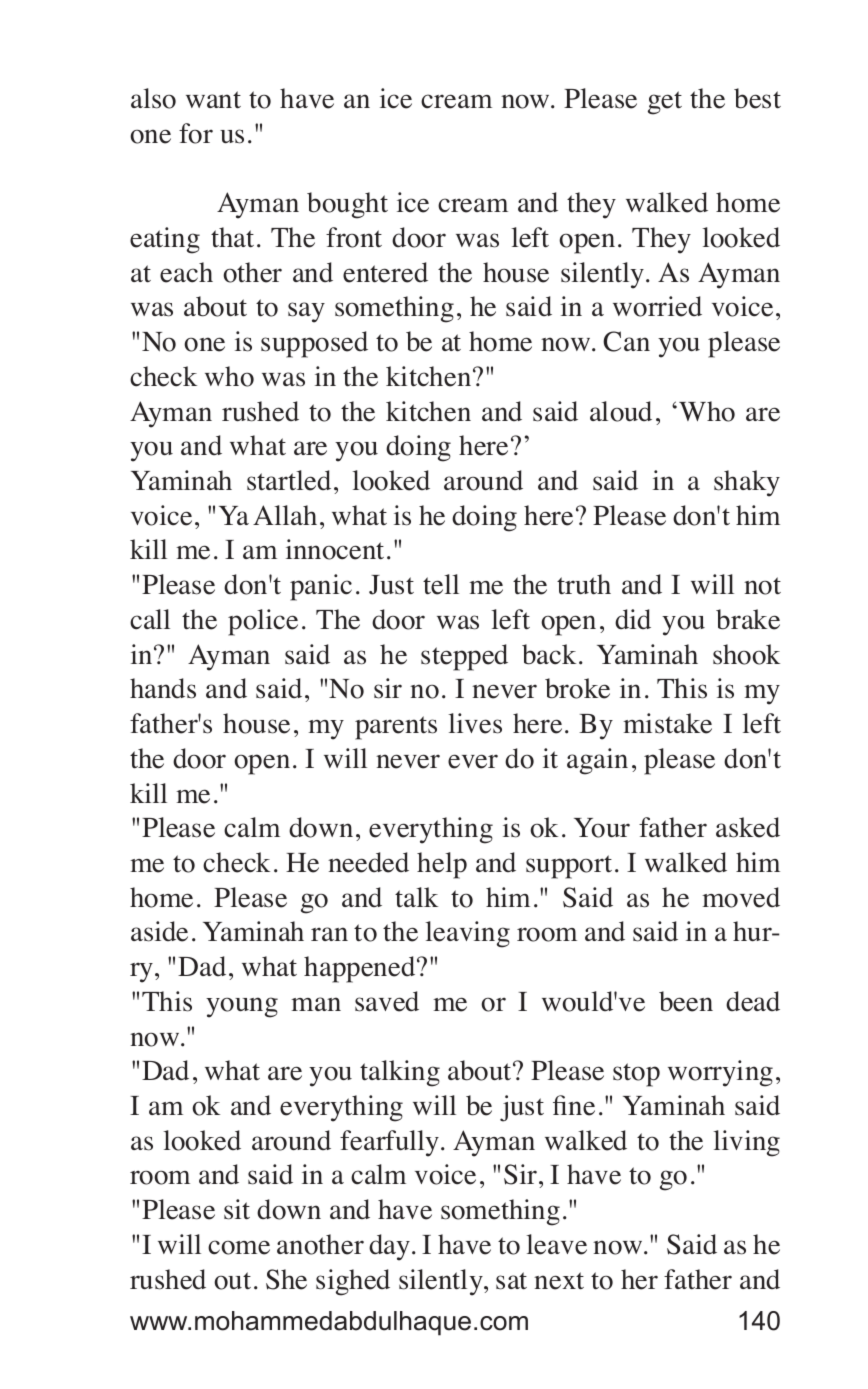  Describe the element at coordinates (239, 1247) in the screenshot. I see `come` at that location.
